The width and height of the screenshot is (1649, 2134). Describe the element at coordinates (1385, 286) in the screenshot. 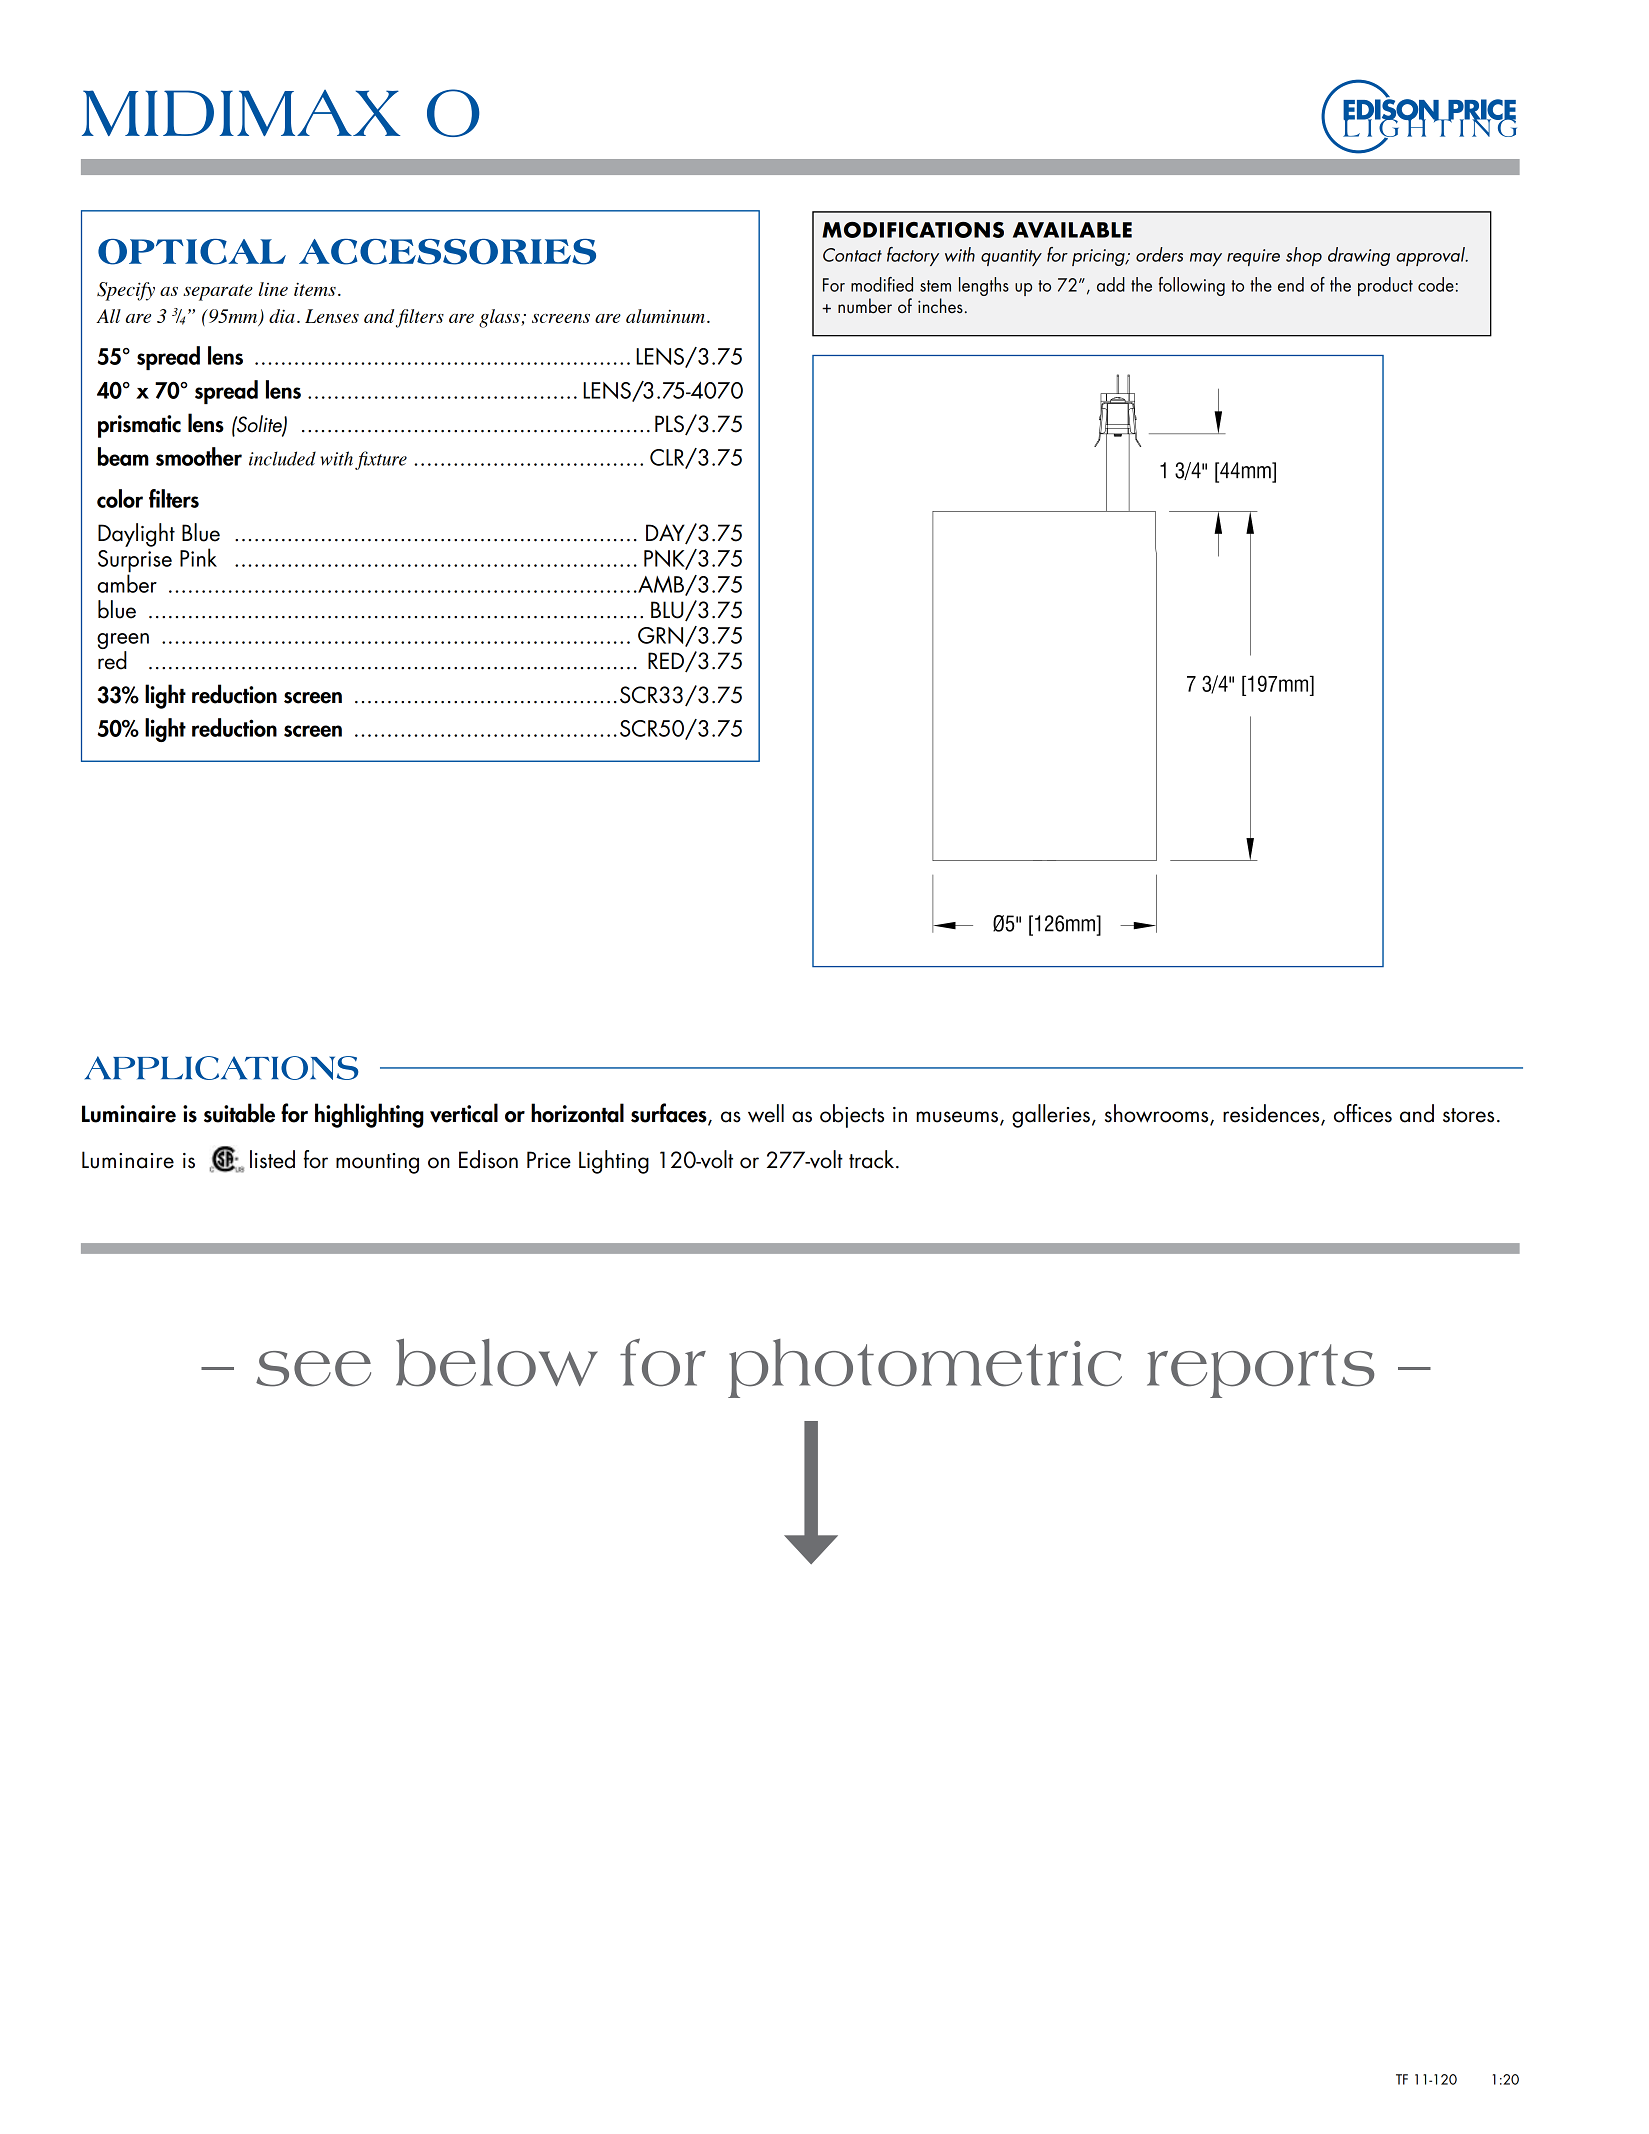

I see `product` at that location.
